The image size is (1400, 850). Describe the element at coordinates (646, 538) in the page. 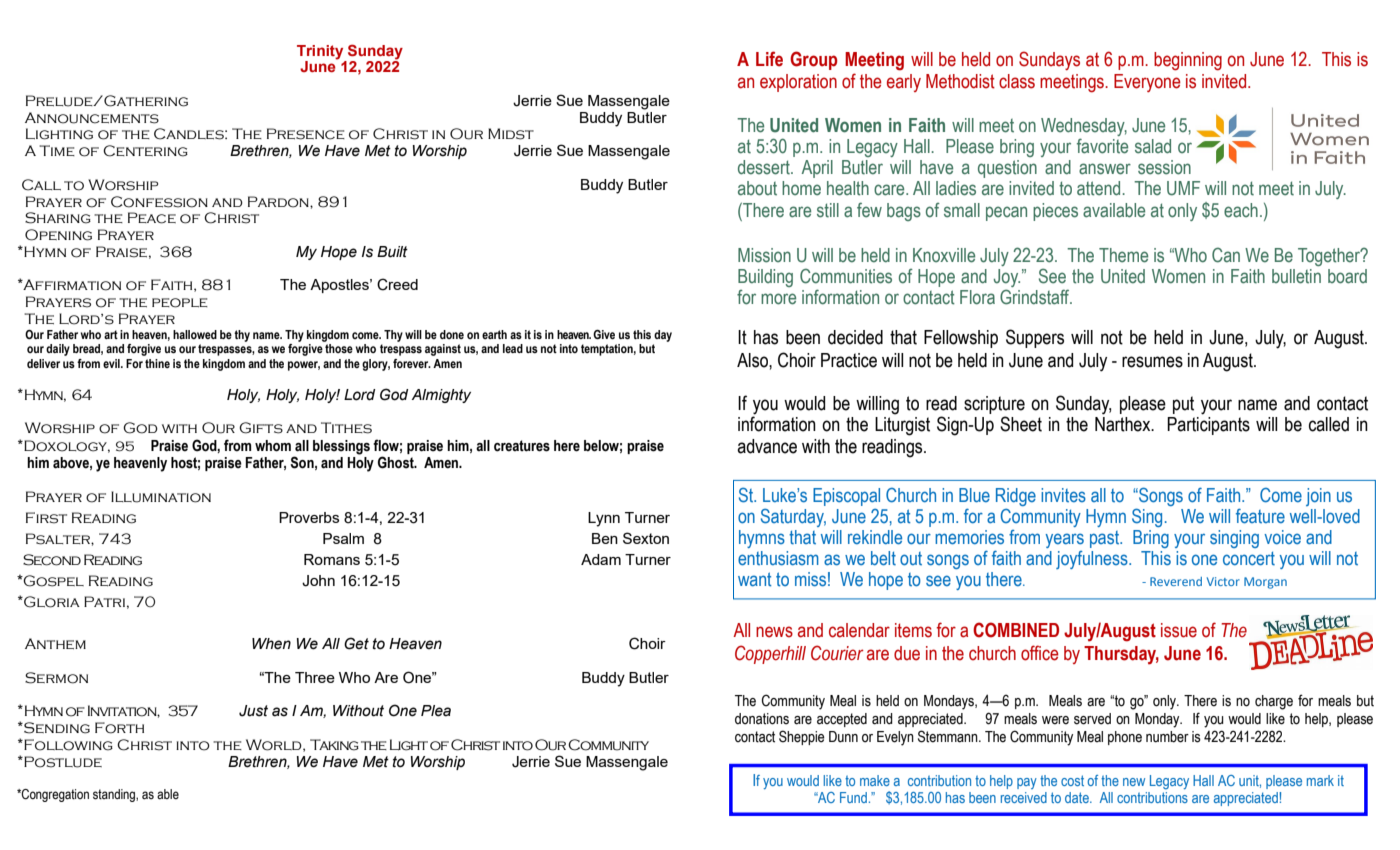

I see `Sexton` at that location.
